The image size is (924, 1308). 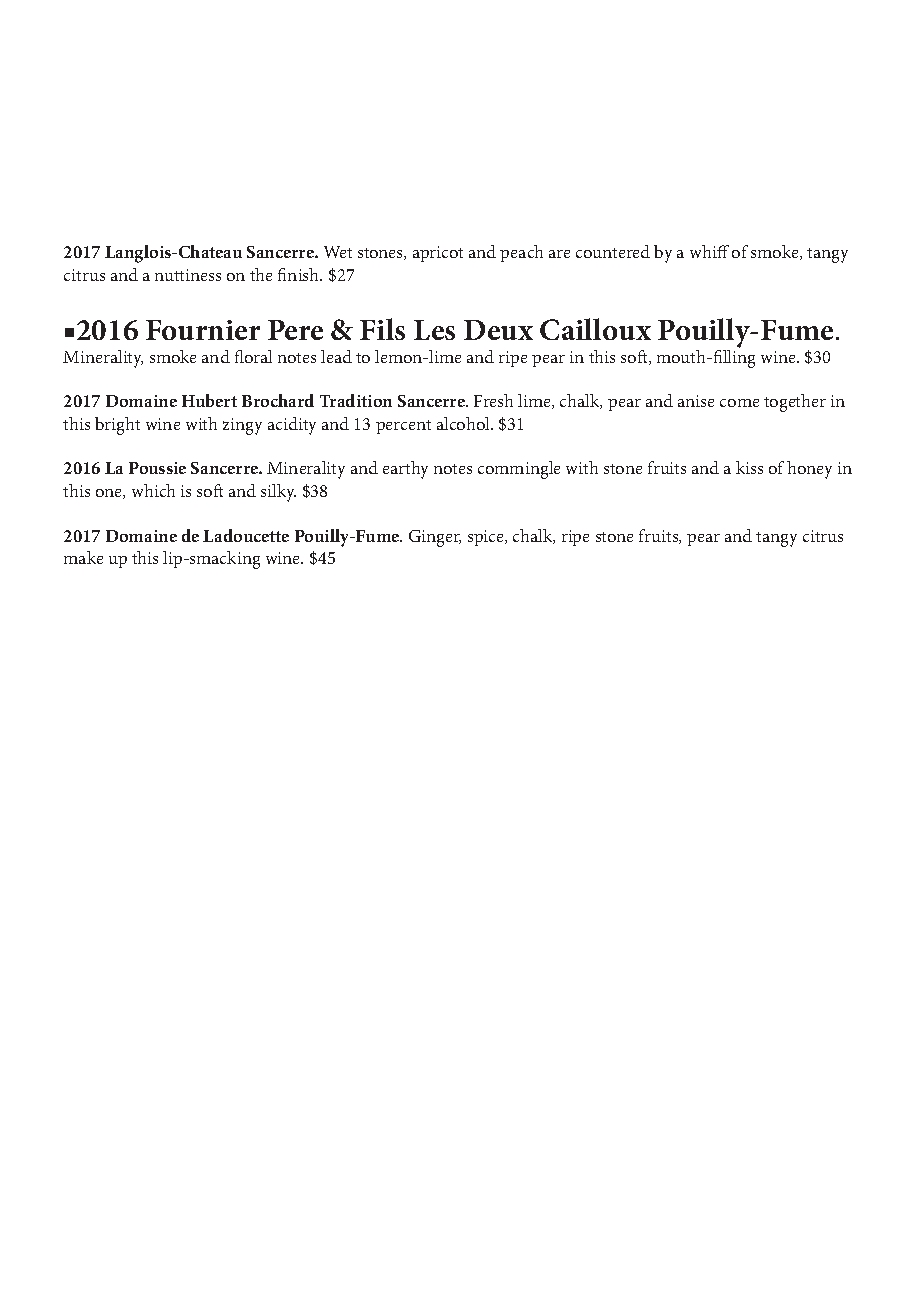 I want to click on earthy, so click(x=405, y=470).
